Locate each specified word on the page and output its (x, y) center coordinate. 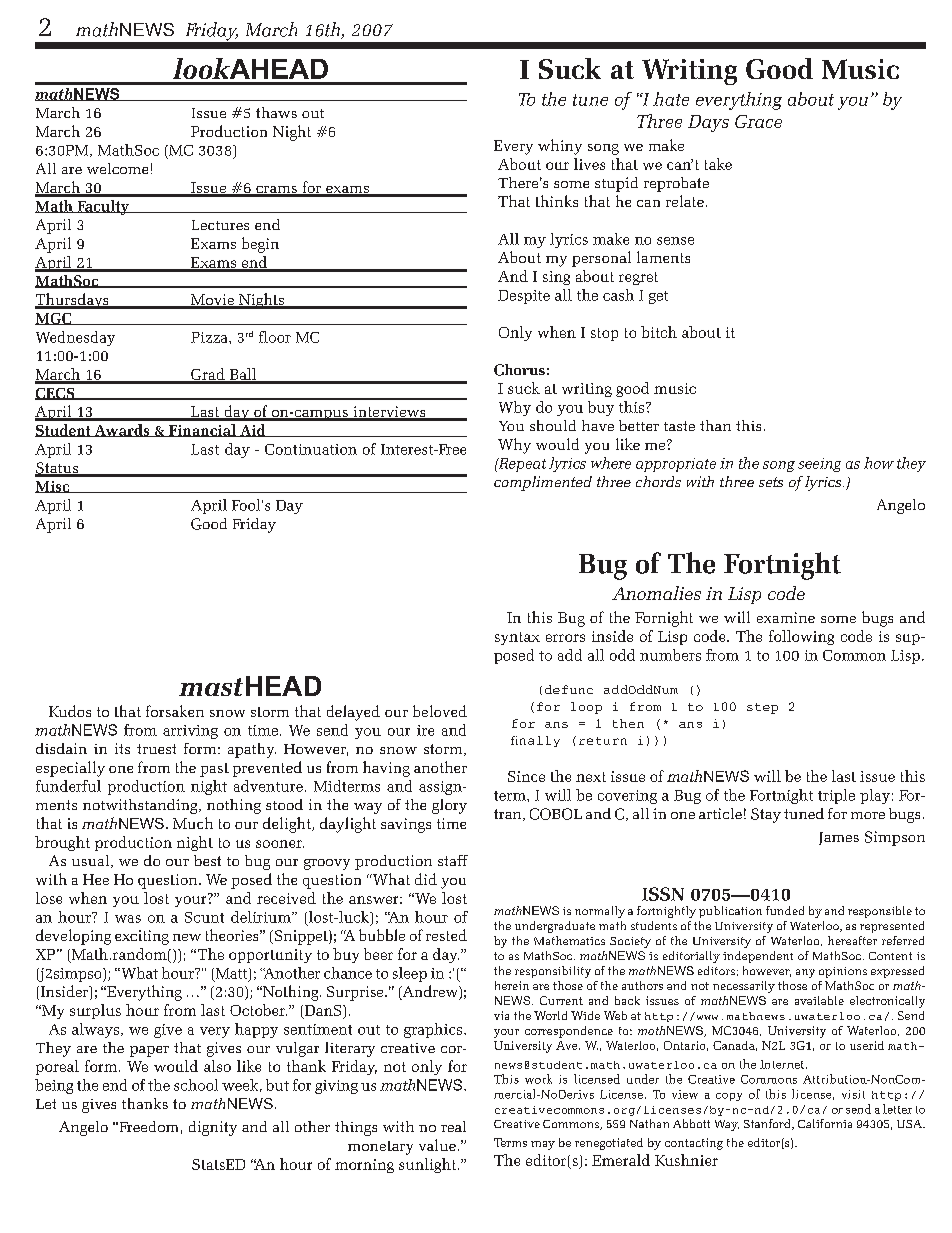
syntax (517, 638)
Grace (758, 121)
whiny (560, 147)
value (437, 1145)
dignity (213, 1128)
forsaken (175, 711)
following (801, 637)
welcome (117, 168)
